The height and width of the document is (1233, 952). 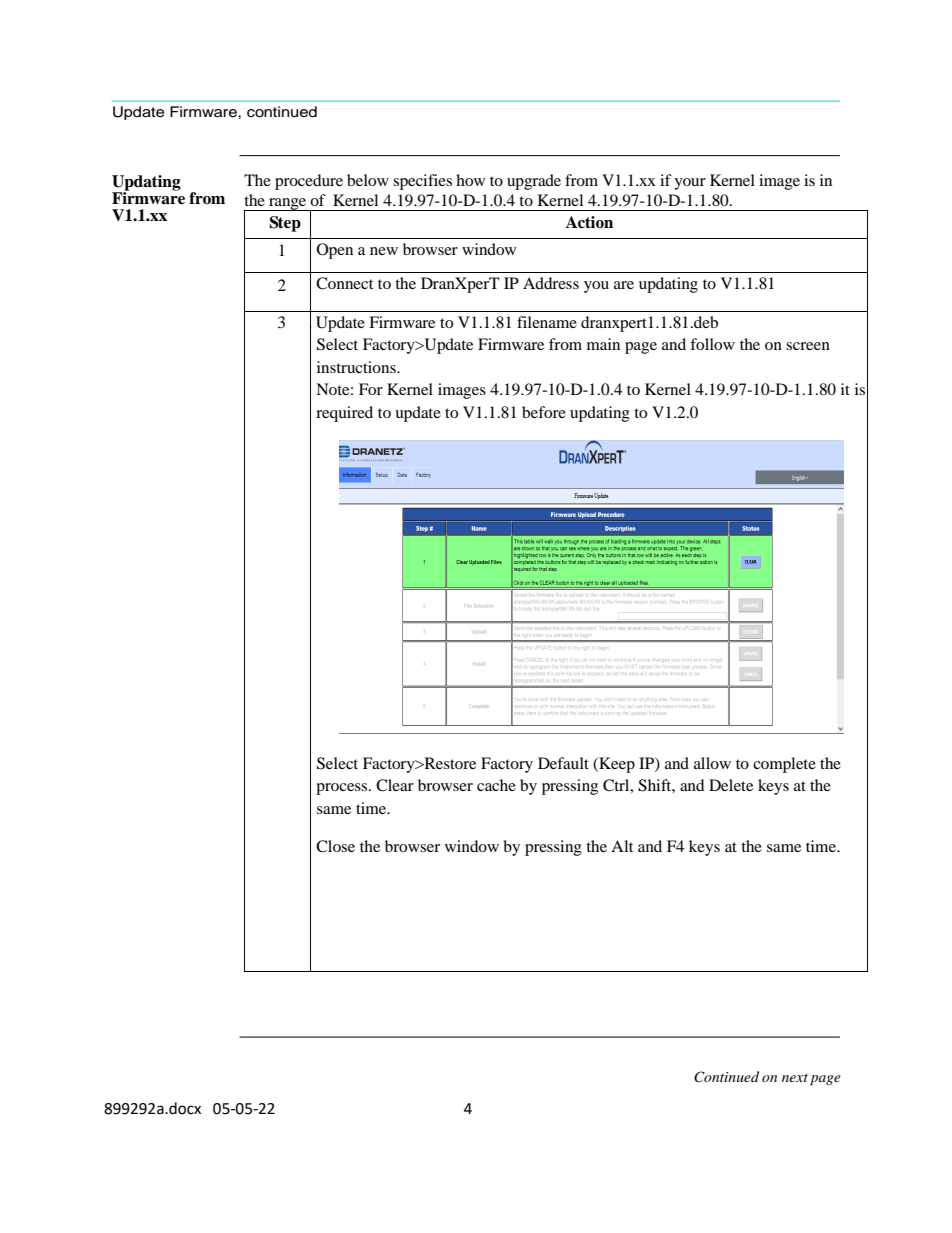 What do you see at coordinates (712, 763) in the document?
I see `allow` at bounding box center [712, 763].
